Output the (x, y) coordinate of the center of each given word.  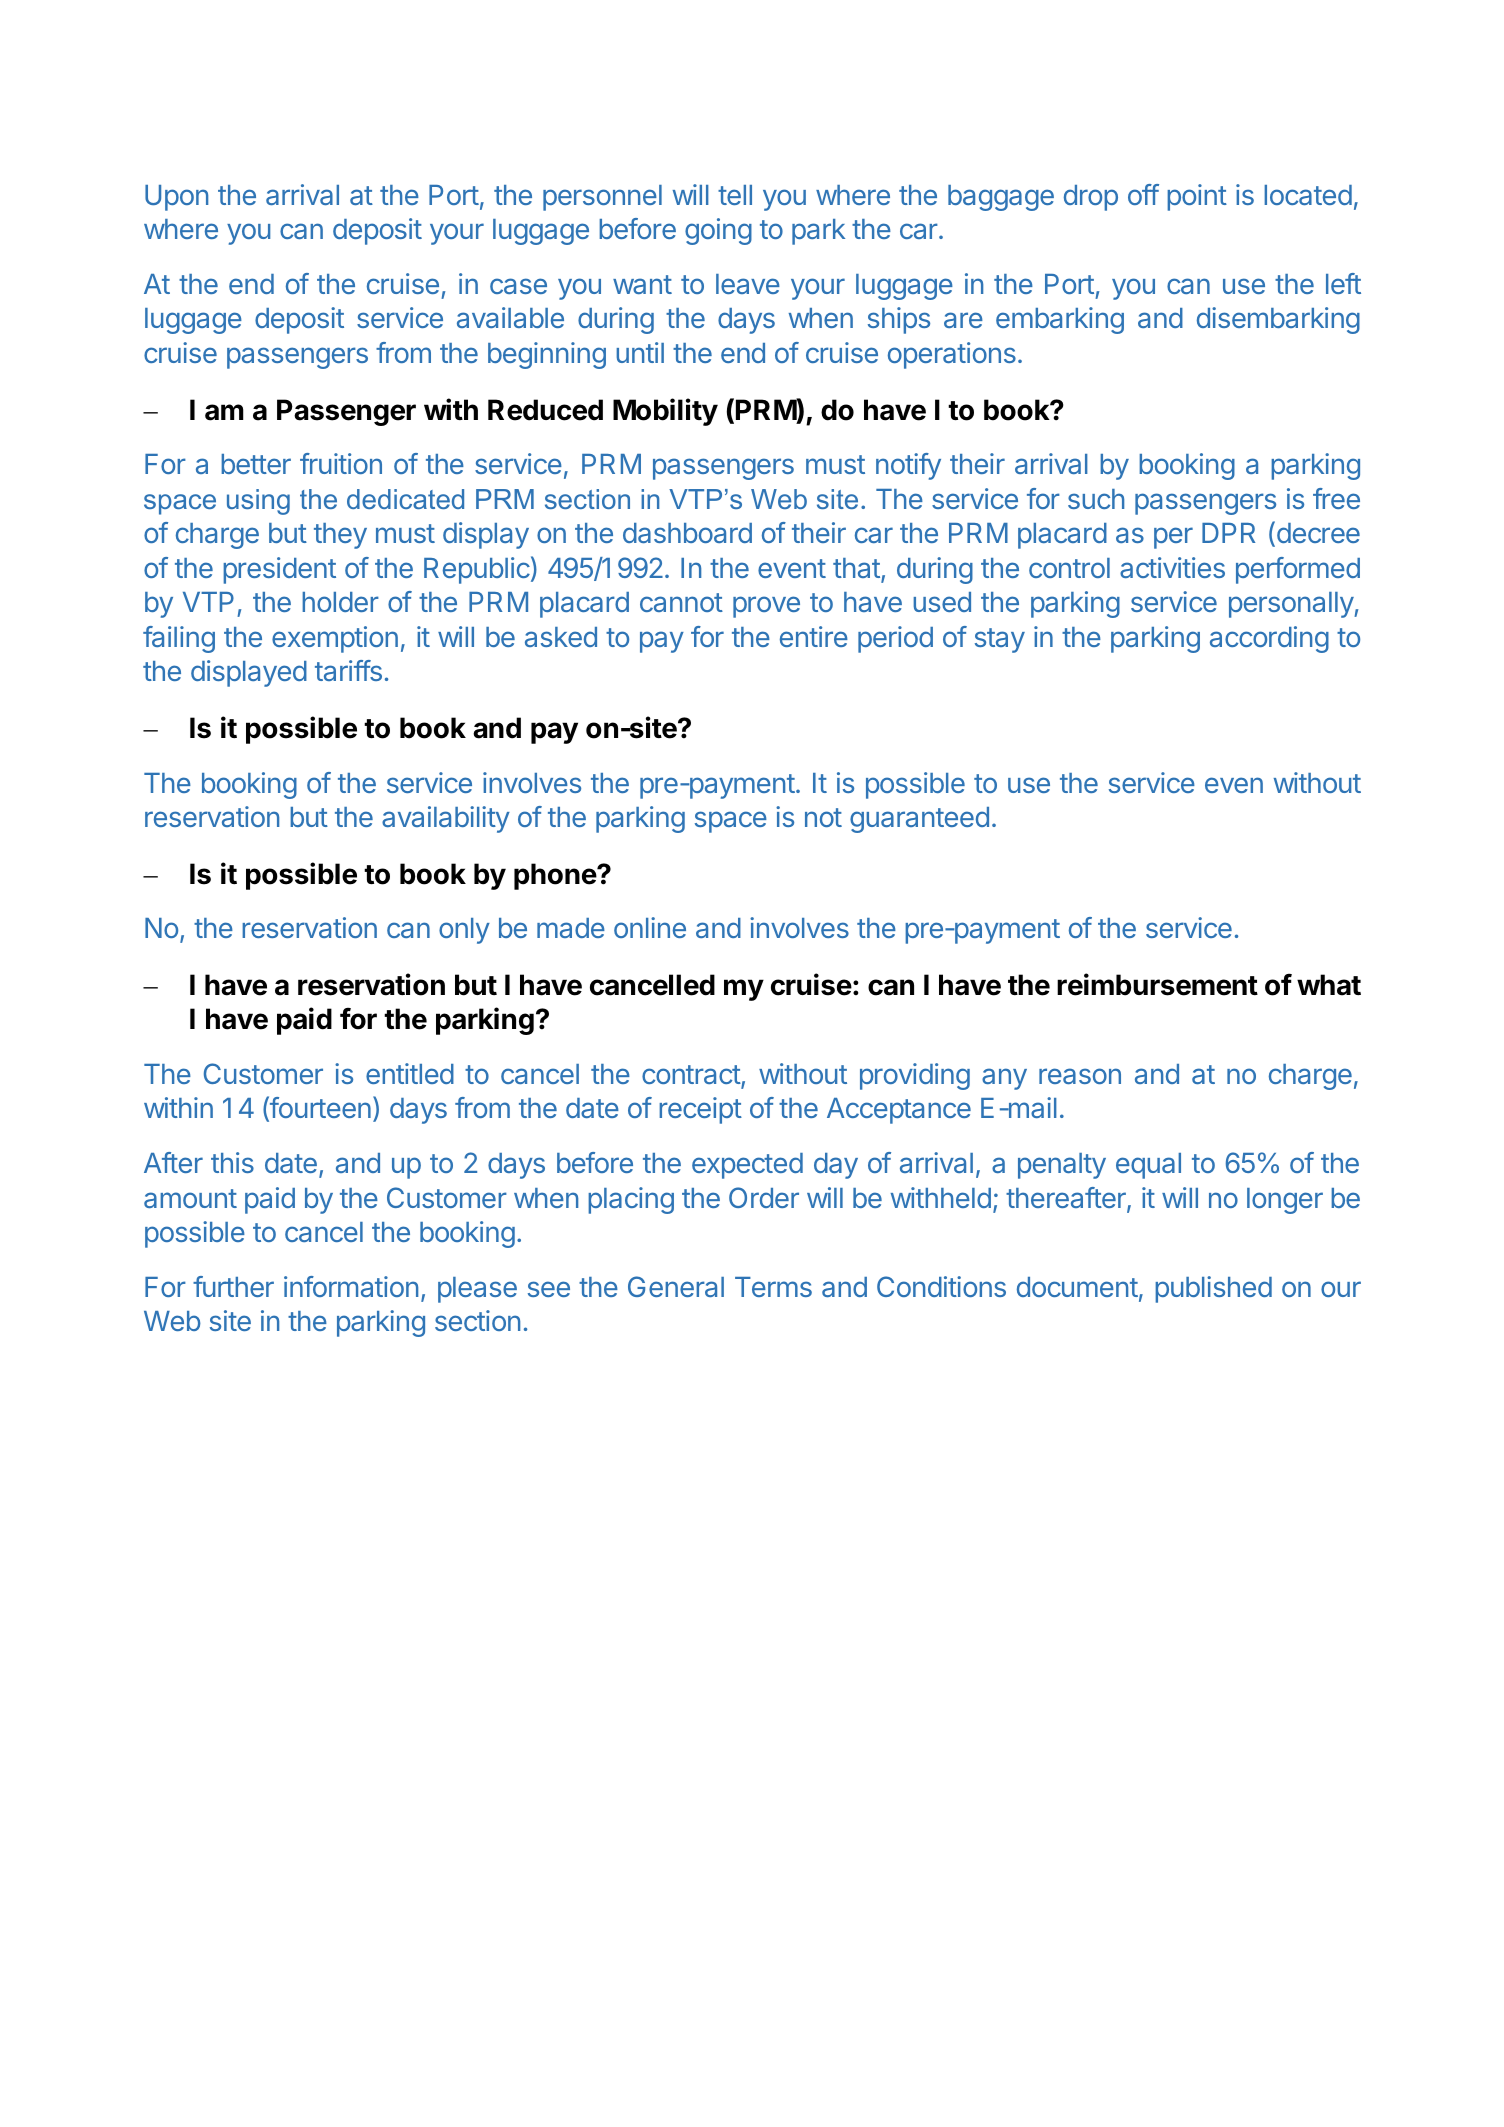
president (279, 570)
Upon (176, 198)
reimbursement (1157, 984)
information (351, 1286)
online (650, 927)
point (1197, 197)
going (718, 231)
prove (766, 607)
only (464, 931)
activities (1172, 567)
